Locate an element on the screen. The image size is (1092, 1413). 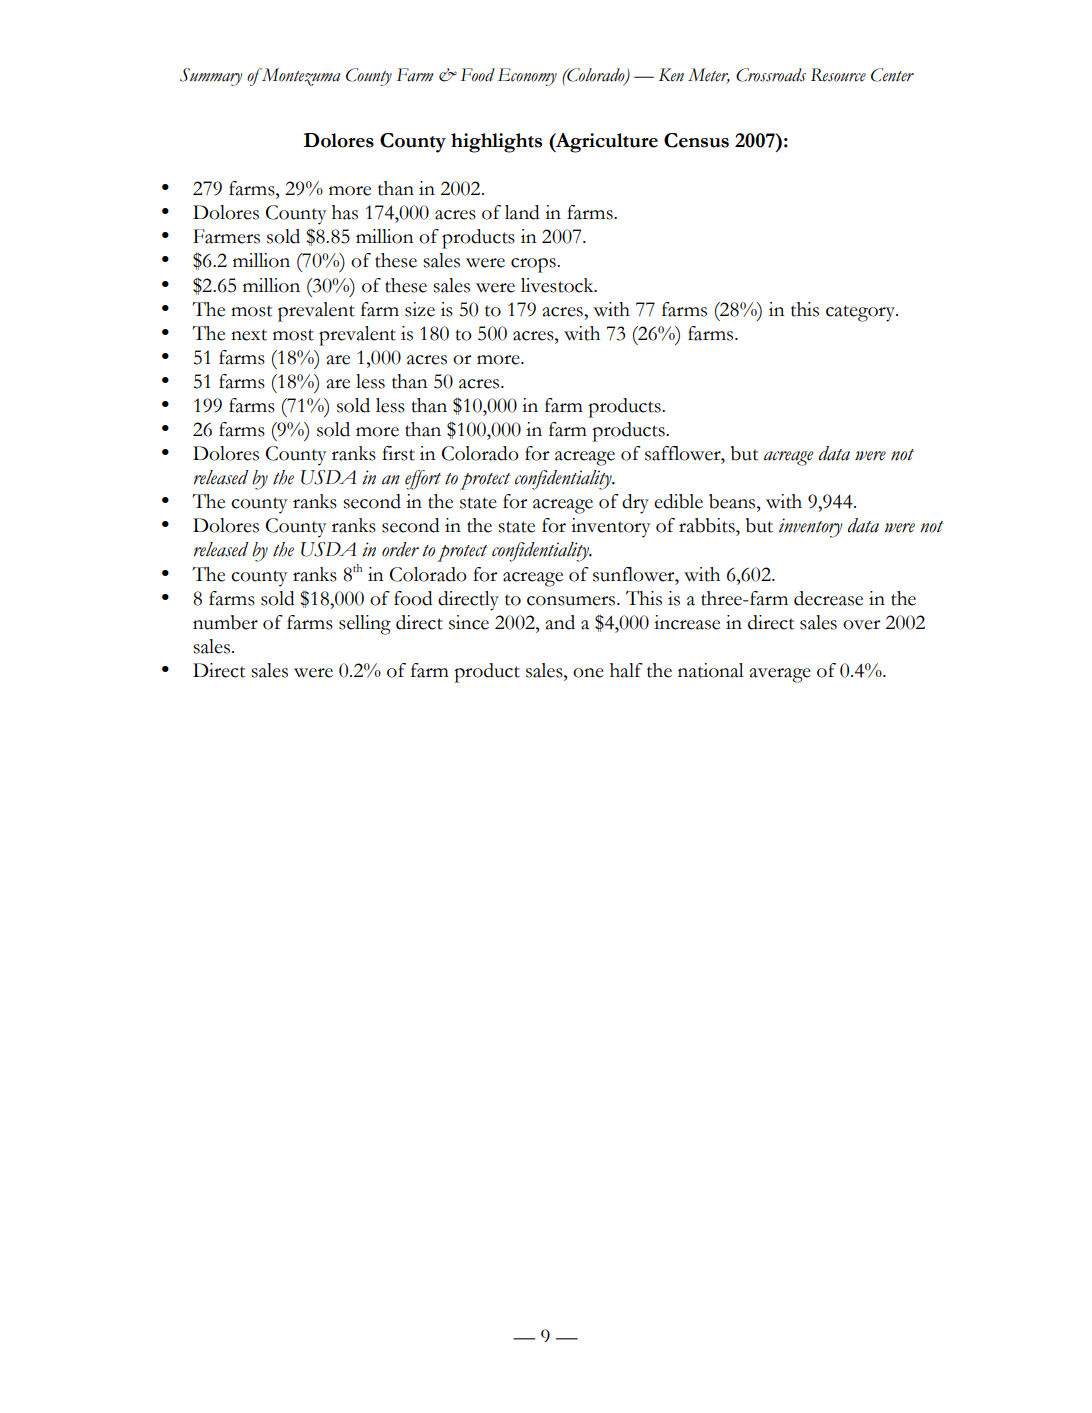
category is located at coordinates (861, 313).
